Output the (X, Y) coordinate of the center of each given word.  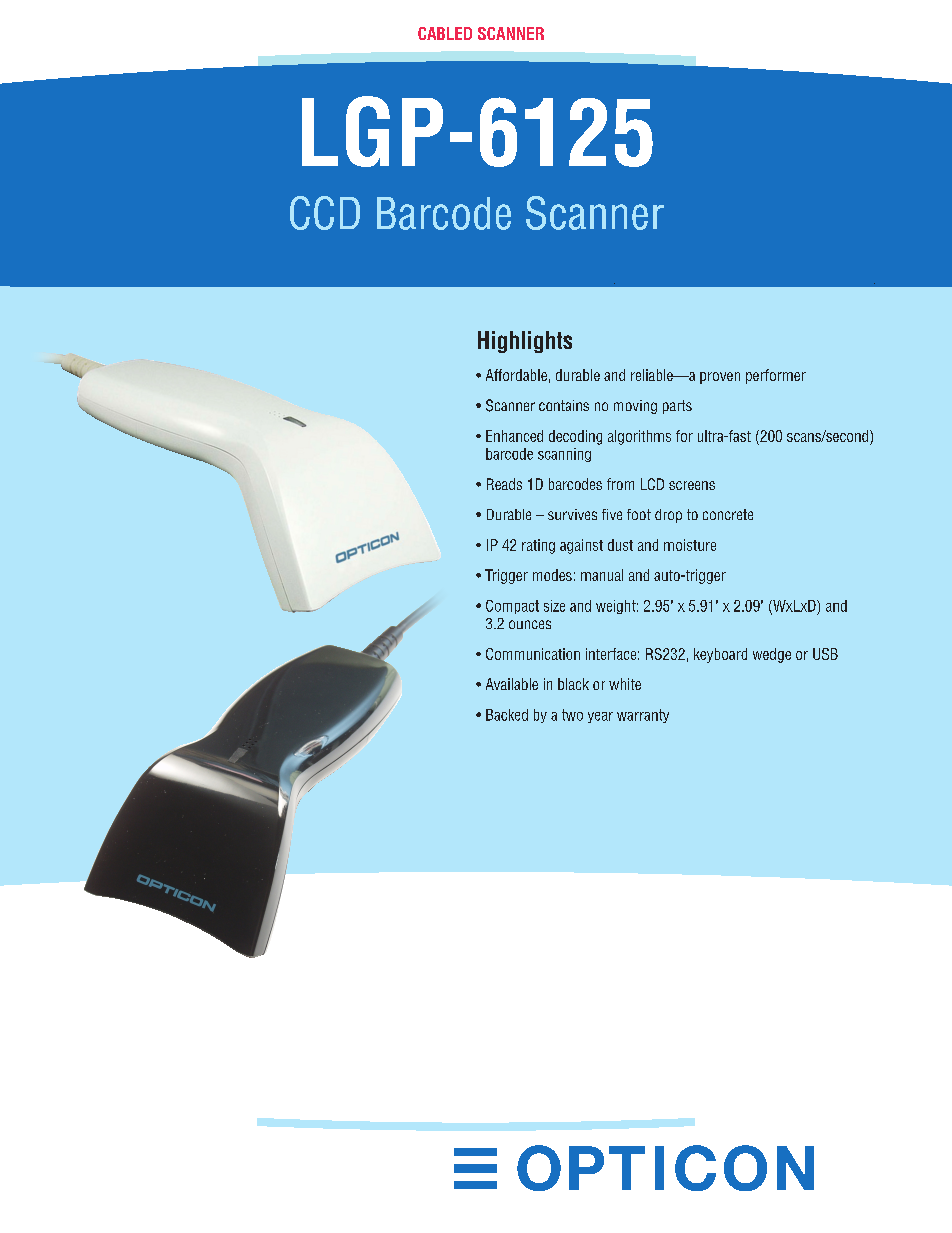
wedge (772, 655)
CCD (325, 213)
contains (564, 405)
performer (776, 376)
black (573, 684)
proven (720, 378)
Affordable (516, 375)
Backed (507, 715)
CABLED (445, 33)
